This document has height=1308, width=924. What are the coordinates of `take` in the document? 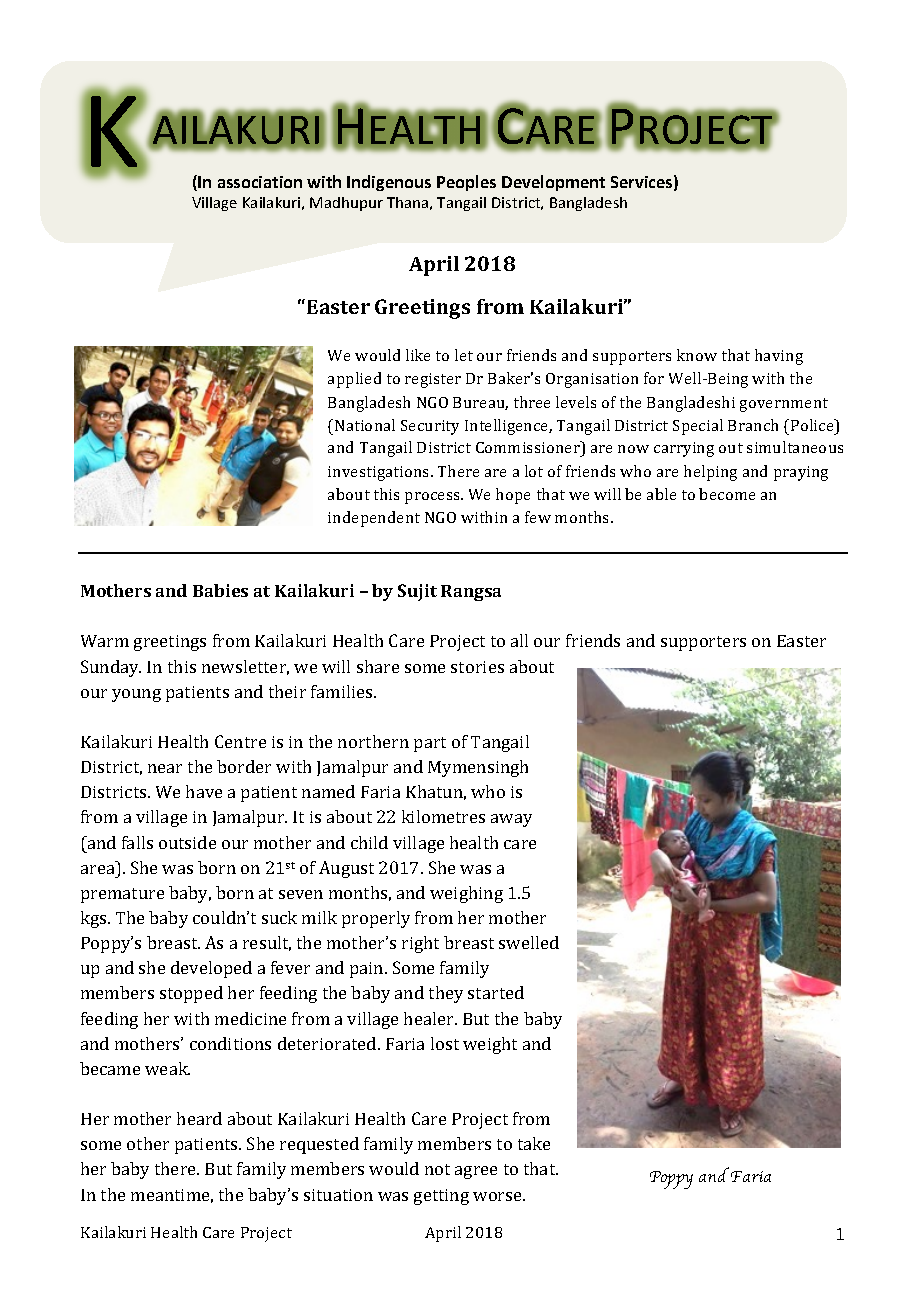 It's located at (534, 1143).
